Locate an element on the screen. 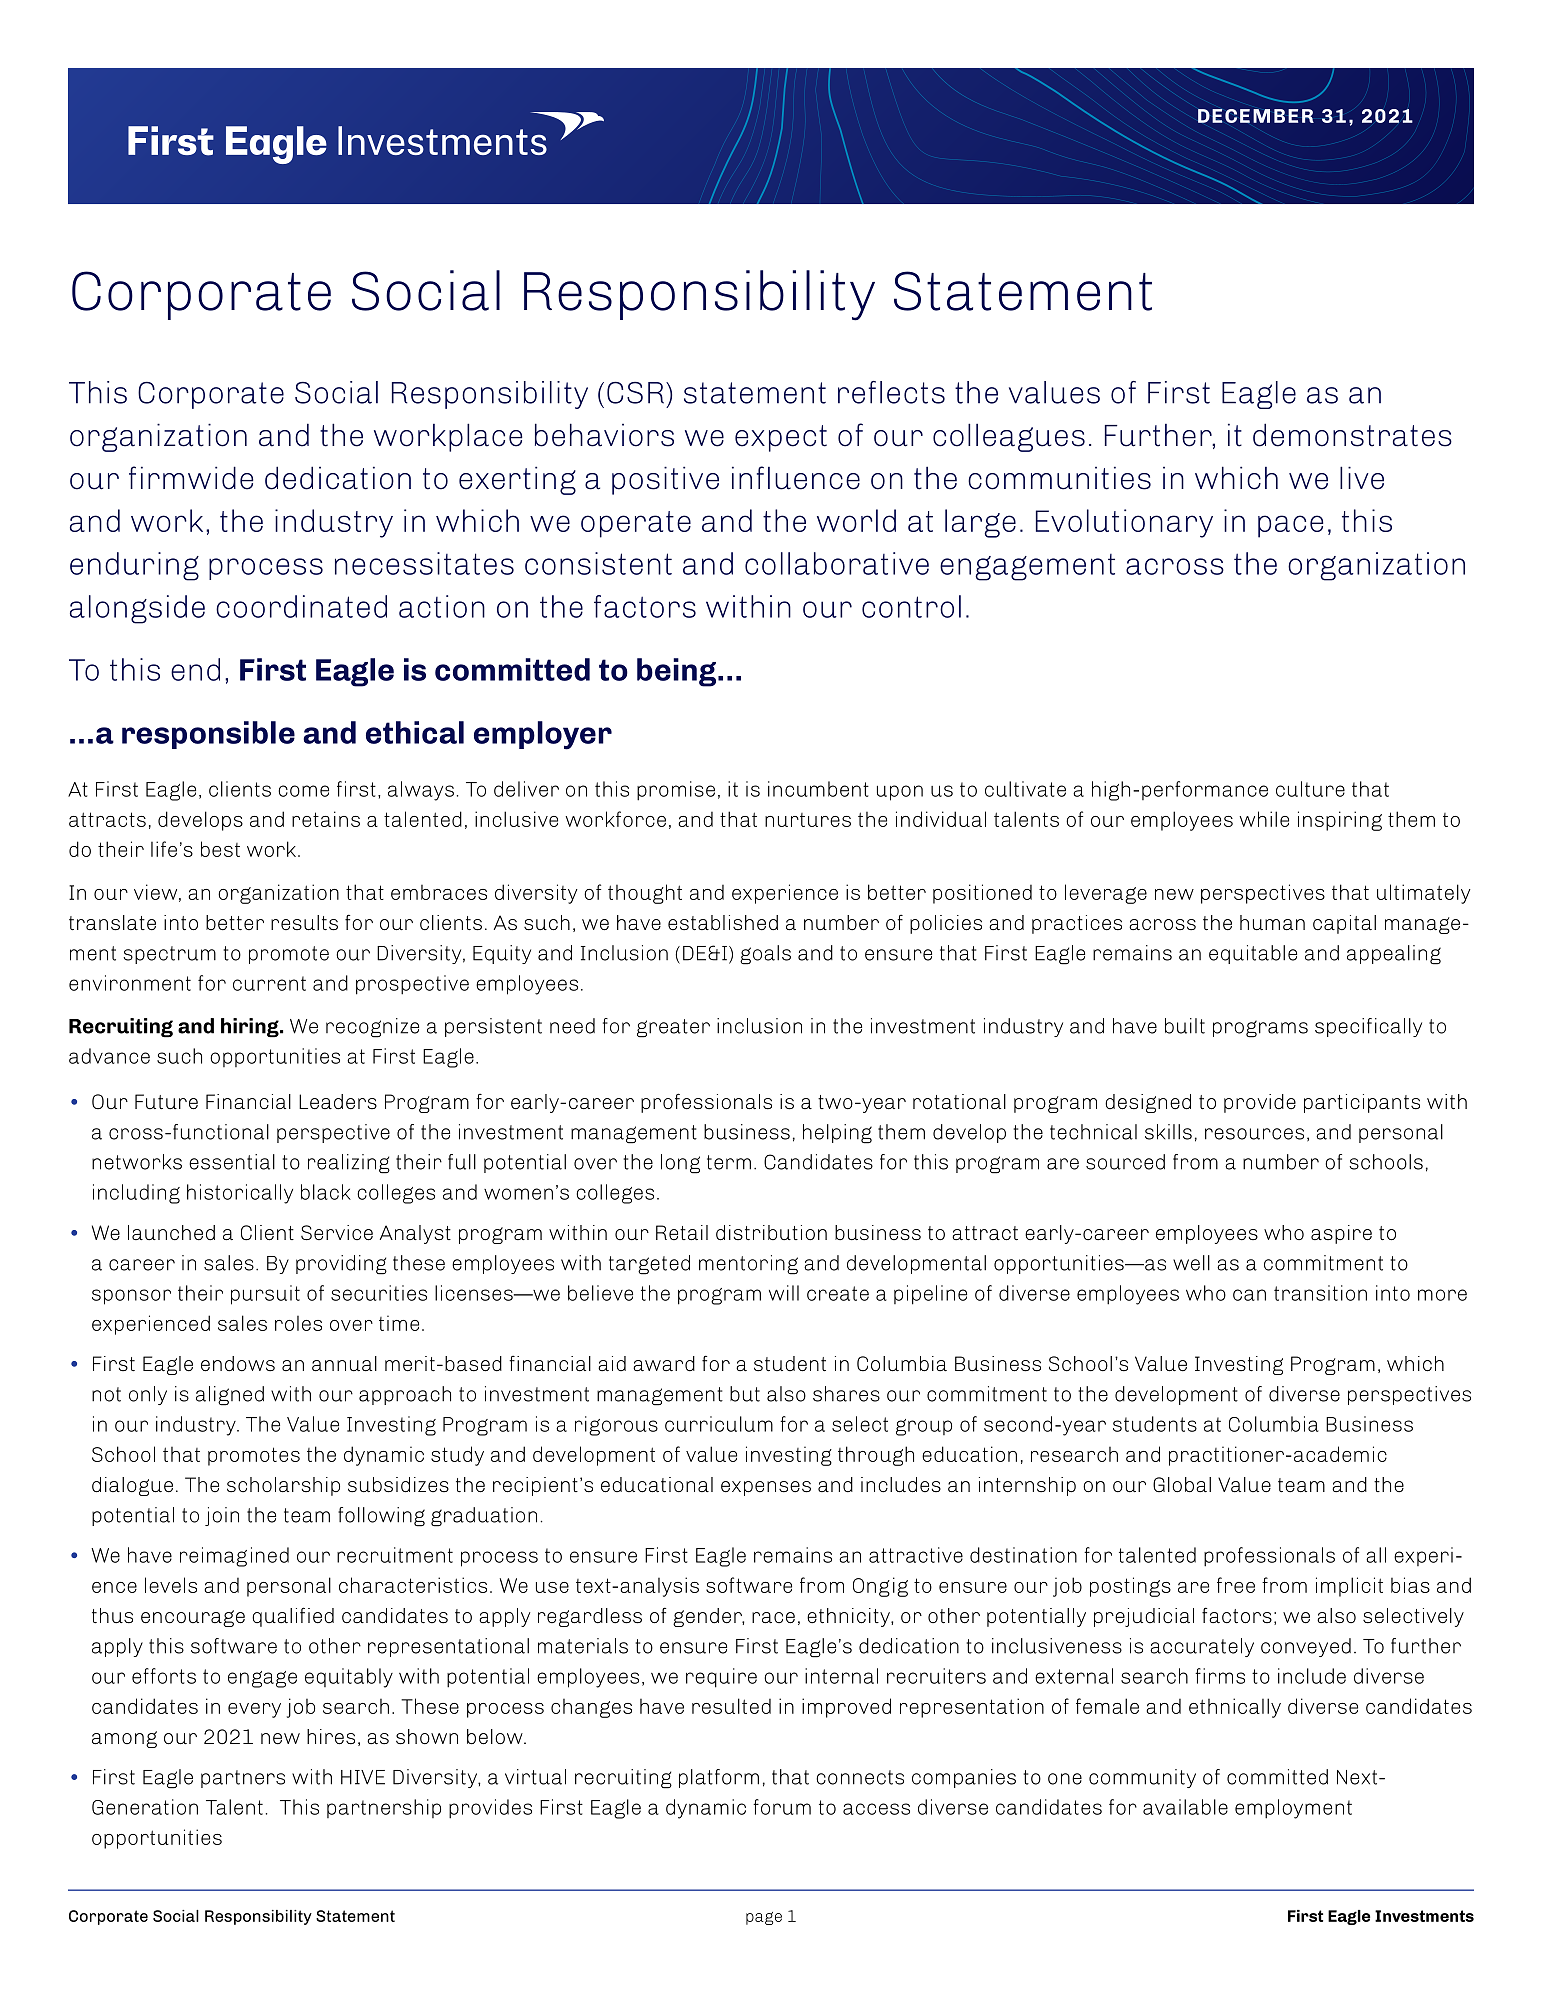 Image resolution: width=1542 pixels, height=1996 pixels. reflects is located at coordinates (891, 392).
